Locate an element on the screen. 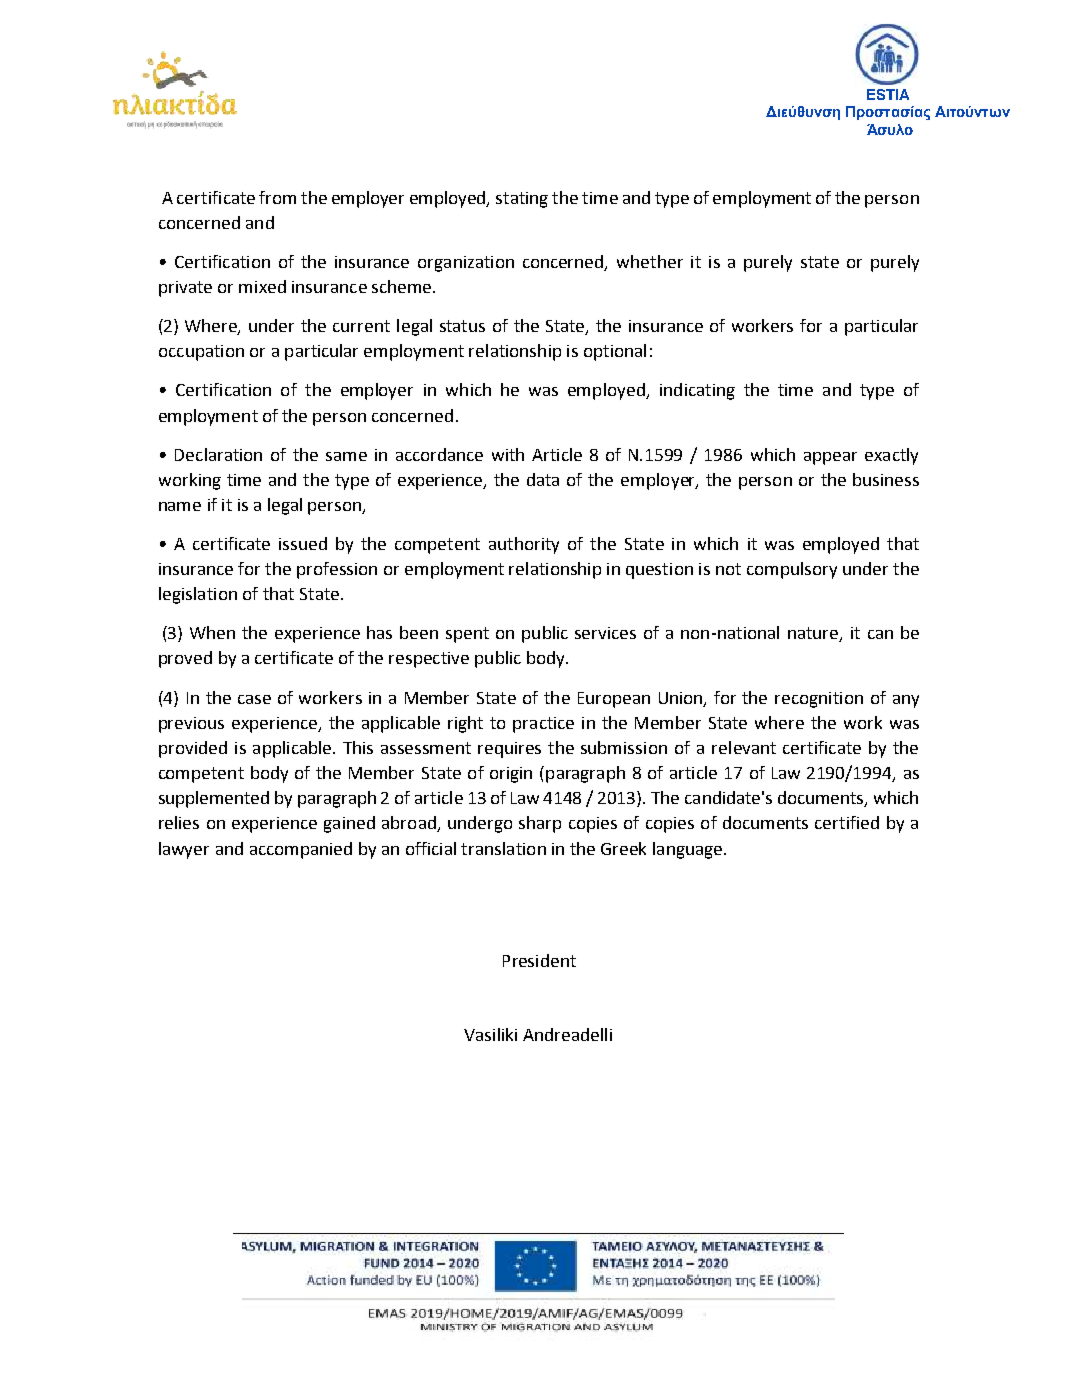 The image size is (1073, 1389). President is located at coordinates (539, 960).
